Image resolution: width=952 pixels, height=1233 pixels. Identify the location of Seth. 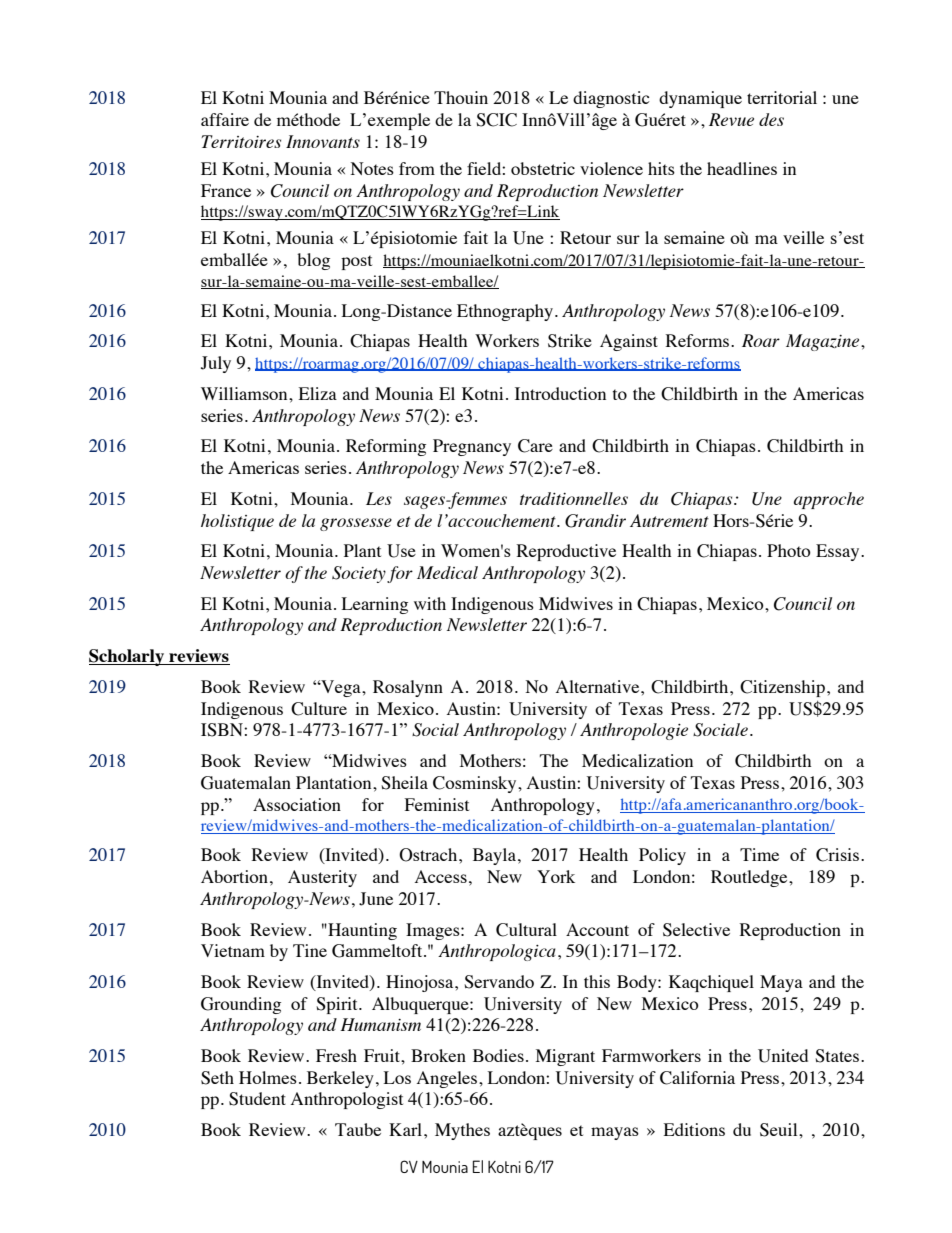
(217, 1078).
